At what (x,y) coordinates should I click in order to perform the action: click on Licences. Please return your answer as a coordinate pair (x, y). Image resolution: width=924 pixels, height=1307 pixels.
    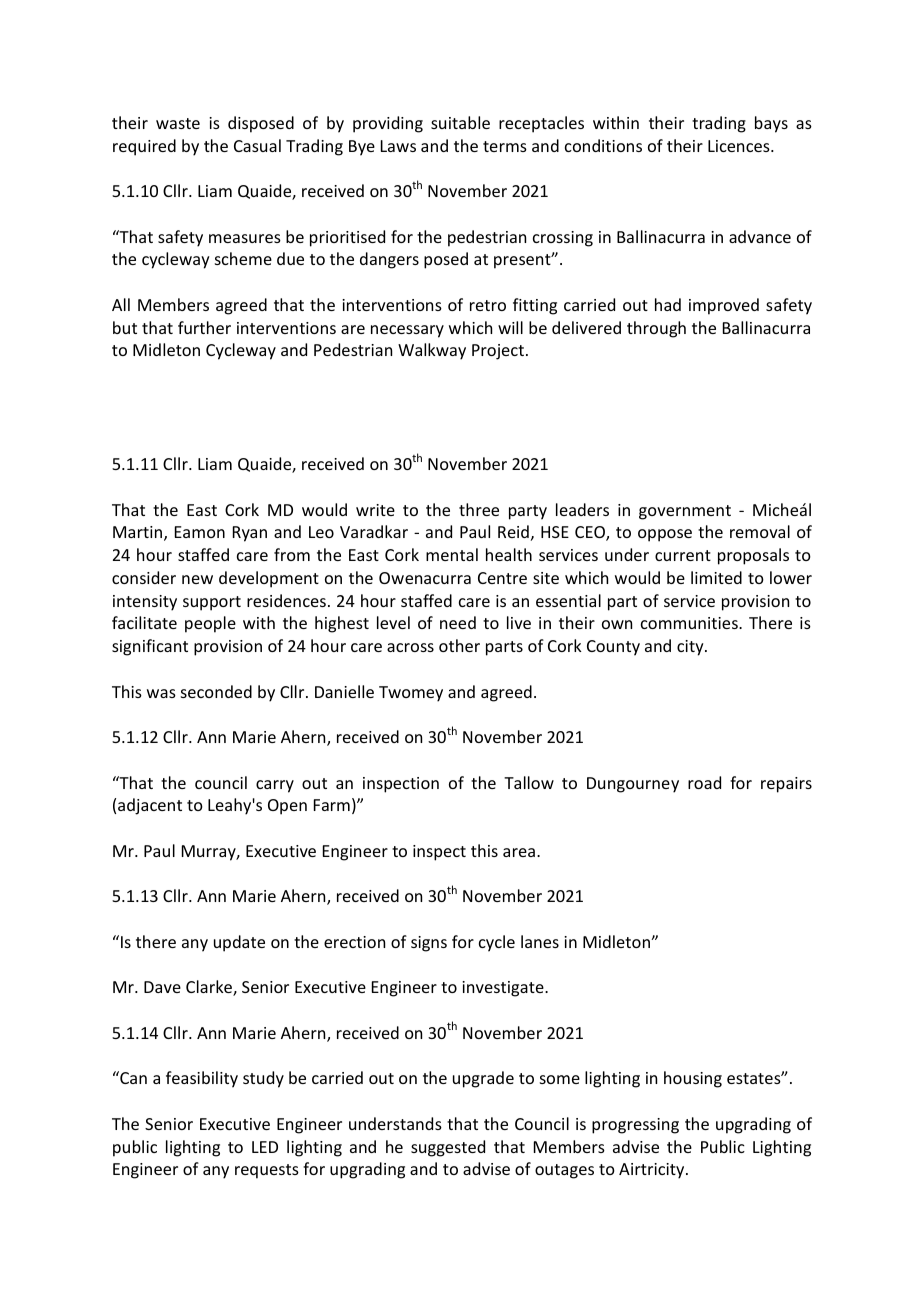
    Looking at the image, I should click on (740, 146).
